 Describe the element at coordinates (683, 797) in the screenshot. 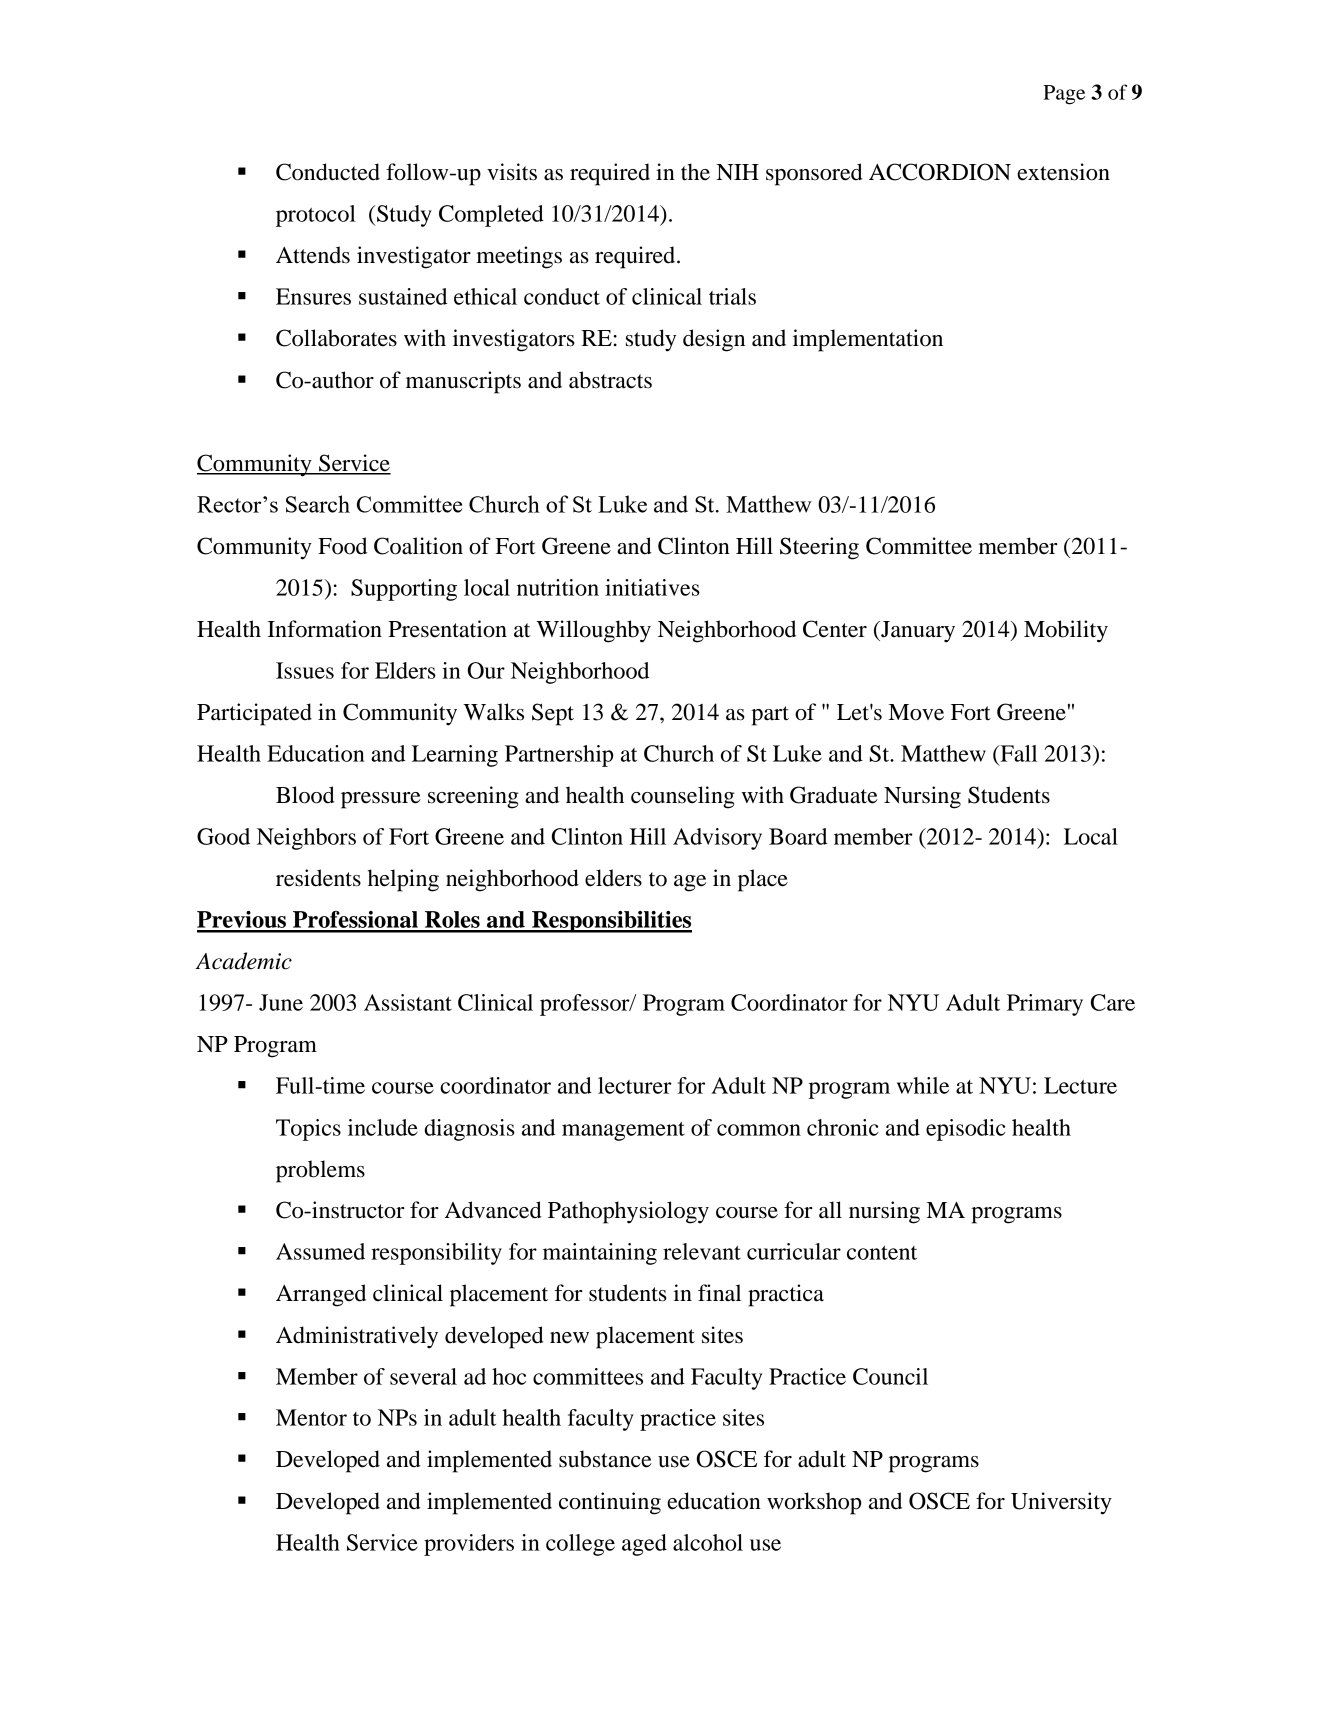

I see `counseling` at that location.
